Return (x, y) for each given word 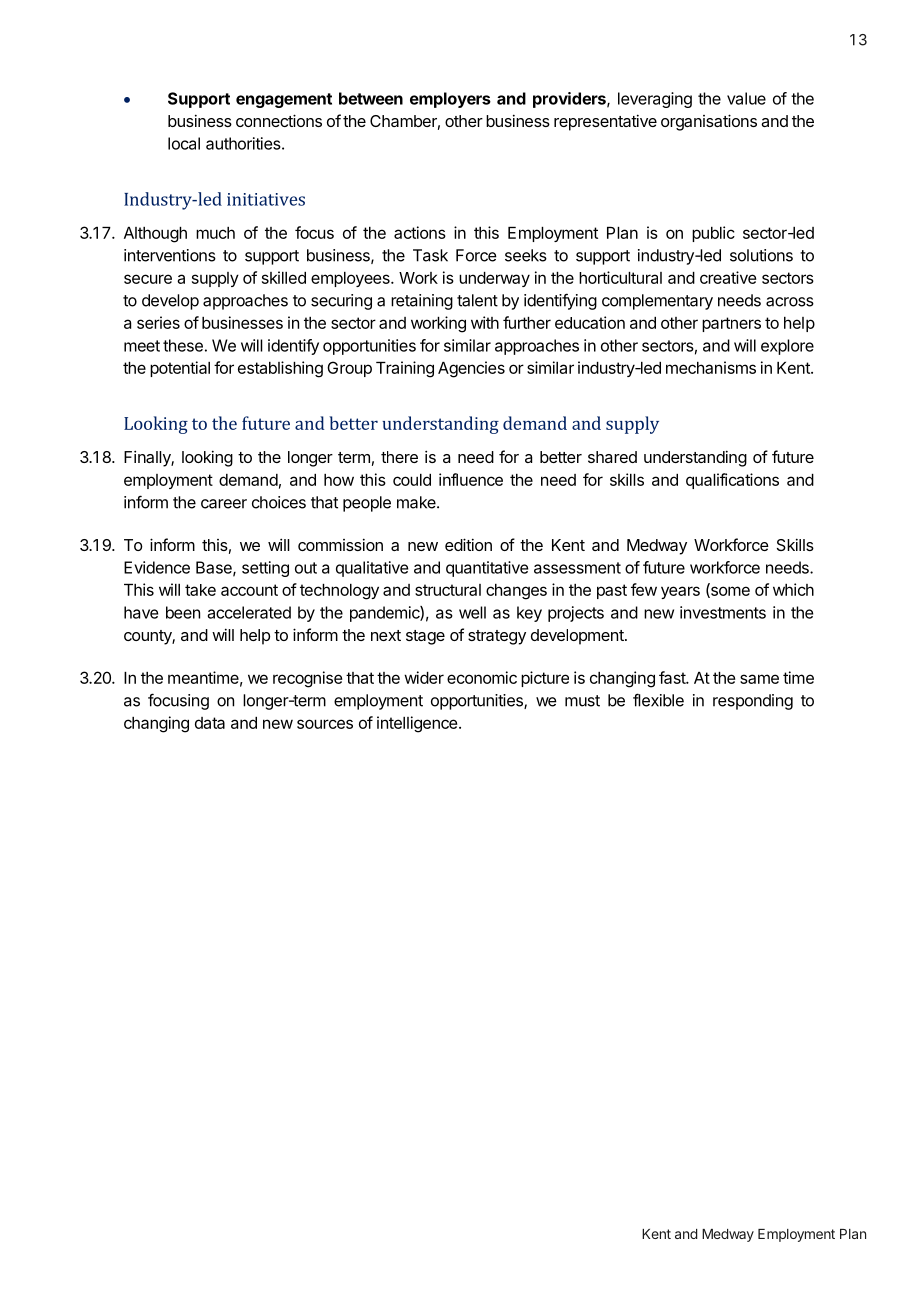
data (210, 723)
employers (450, 100)
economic (482, 677)
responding (753, 702)
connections (279, 120)
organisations (709, 122)
